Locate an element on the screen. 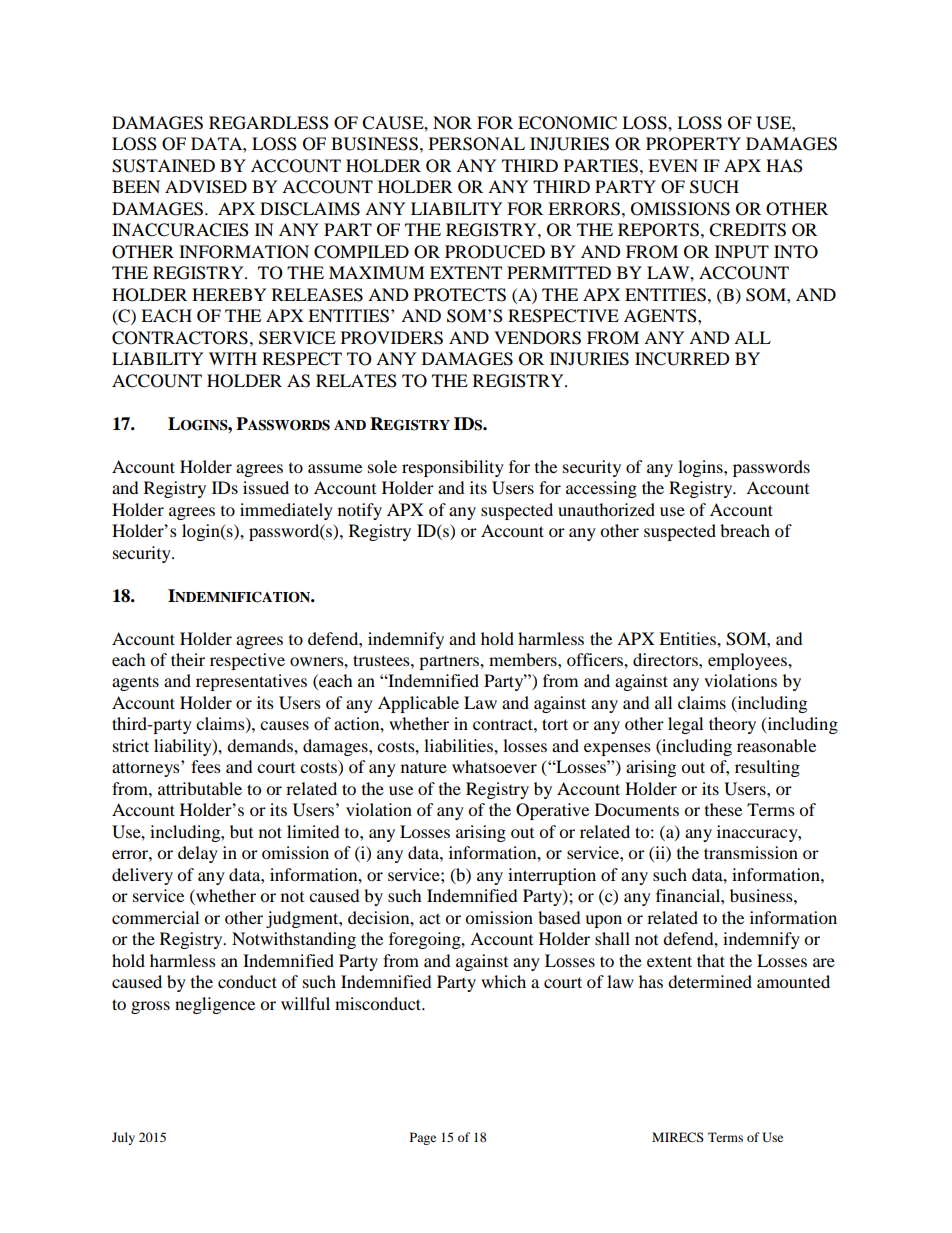  members is located at coordinates (524, 659).
